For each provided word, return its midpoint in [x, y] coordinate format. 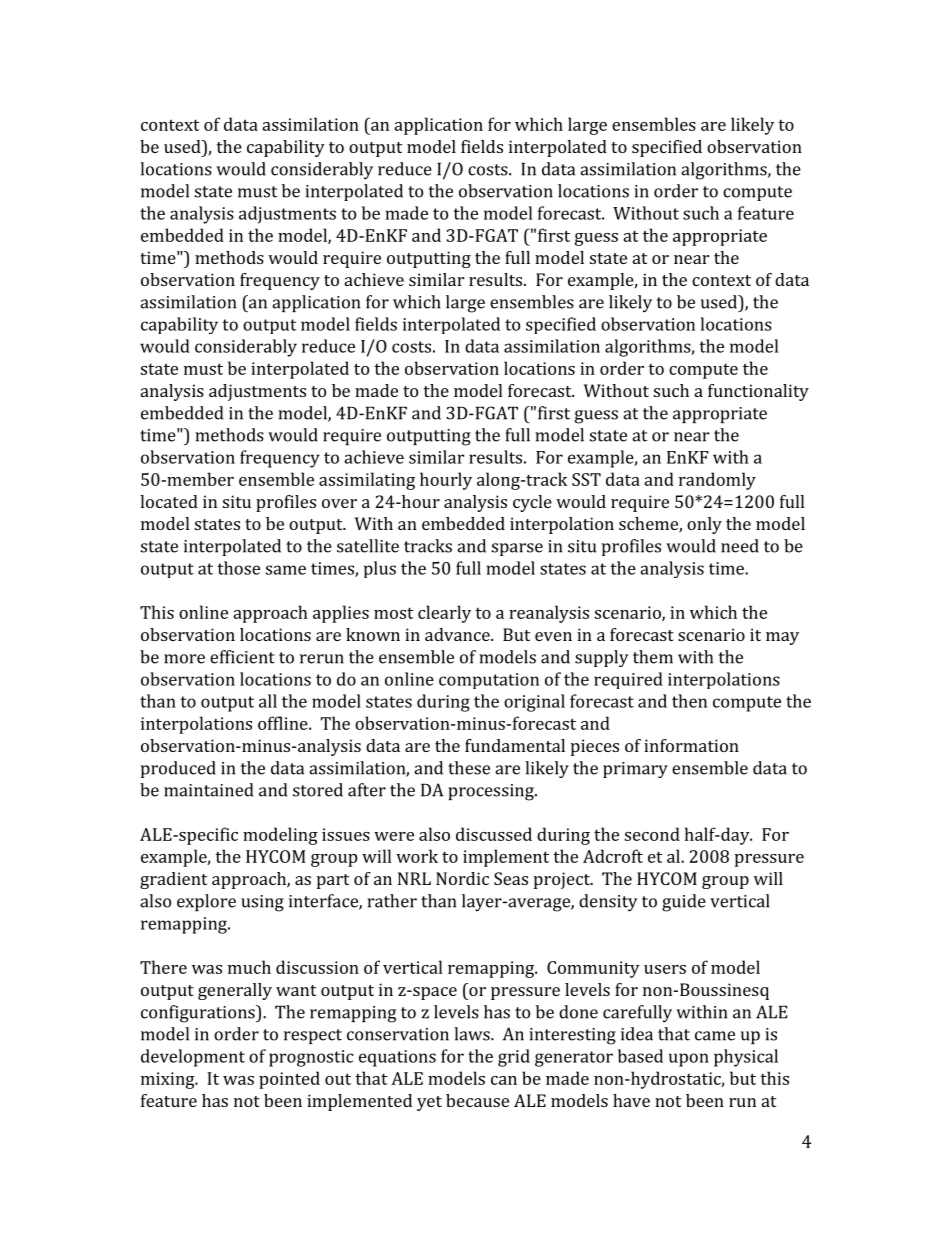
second [652, 834]
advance [458, 634]
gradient [173, 880]
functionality [758, 392]
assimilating [367, 481]
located [169, 501]
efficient [242, 657]
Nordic [462, 878]
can [504, 1080]
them [653, 657]
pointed [289, 1080]
